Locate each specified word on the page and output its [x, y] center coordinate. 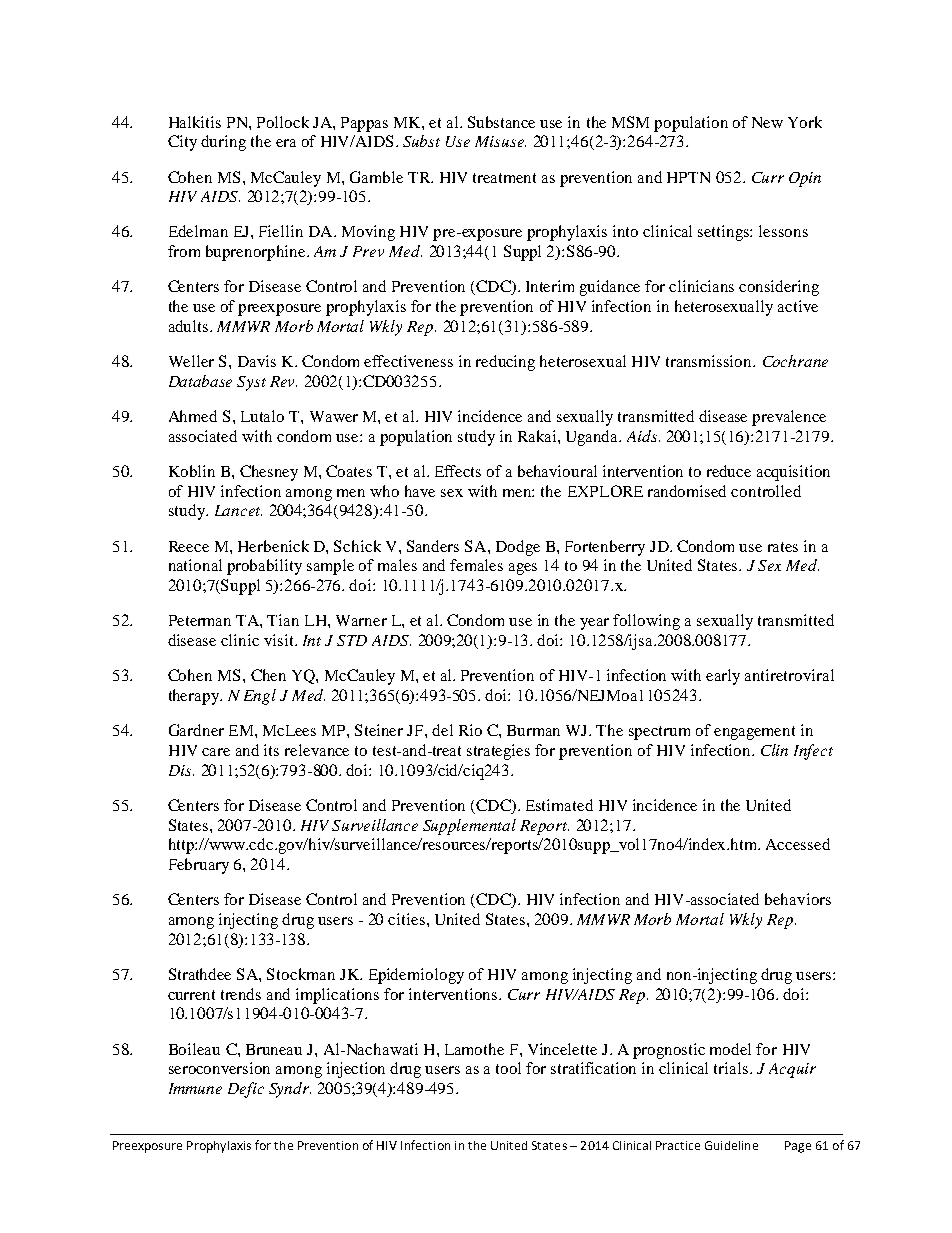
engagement [754, 733]
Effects [458, 471]
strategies [498, 752]
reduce [729, 471]
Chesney [269, 473]
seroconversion [219, 1068]
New [767, 122]
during [223, 143]
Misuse [500, 141]
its [271, 750]
